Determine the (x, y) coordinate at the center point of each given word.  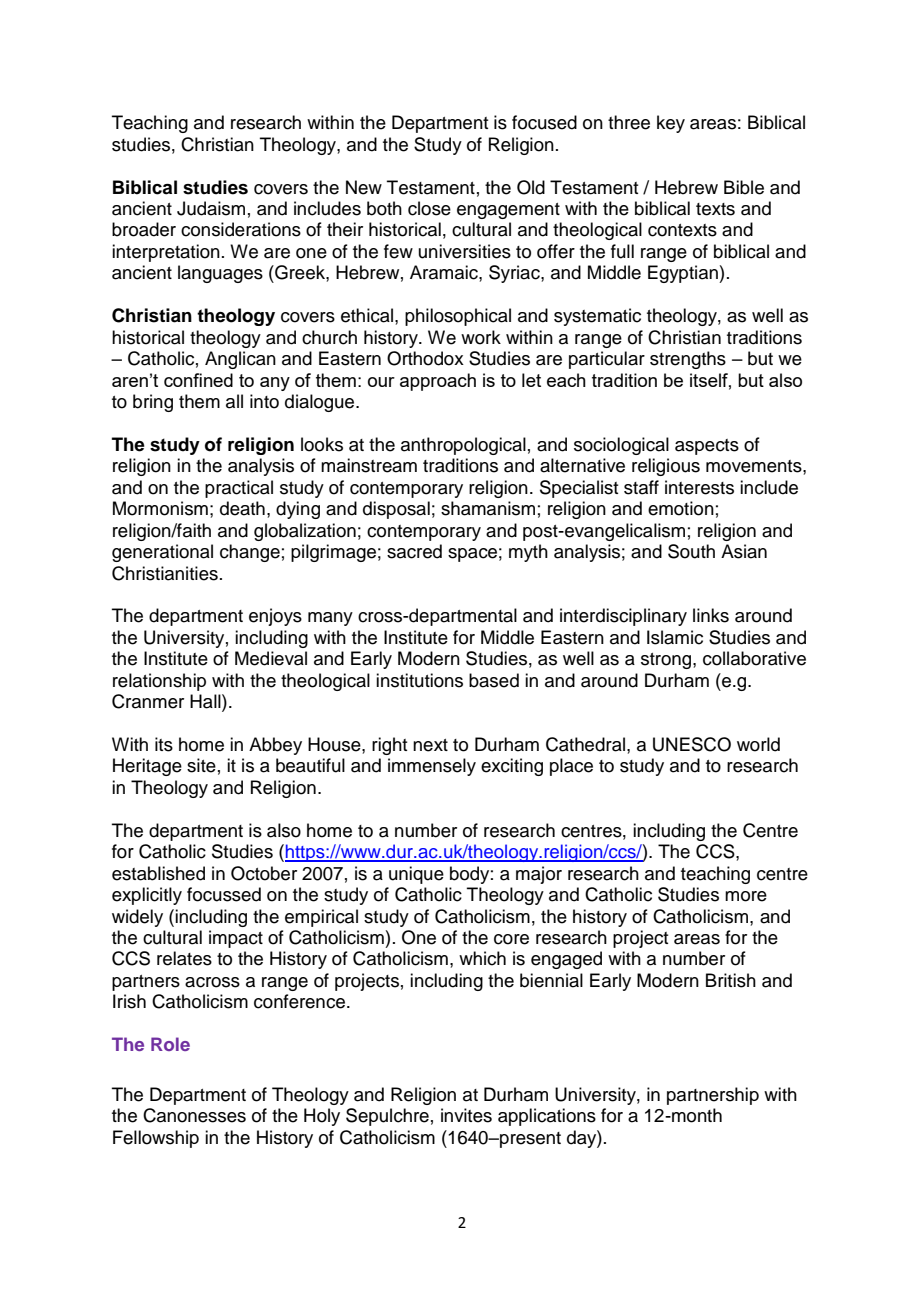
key (671, 124)
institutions (419, 680)
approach (438, 382)
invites (466, 1115)
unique (416, 875)
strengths (688, 360)
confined (198, 380)
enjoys (275, 617)
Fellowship (156, 1139)
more (746, 896)
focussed (224, 894)
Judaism (211, 208)
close (429, 208)
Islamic (675, 637)
